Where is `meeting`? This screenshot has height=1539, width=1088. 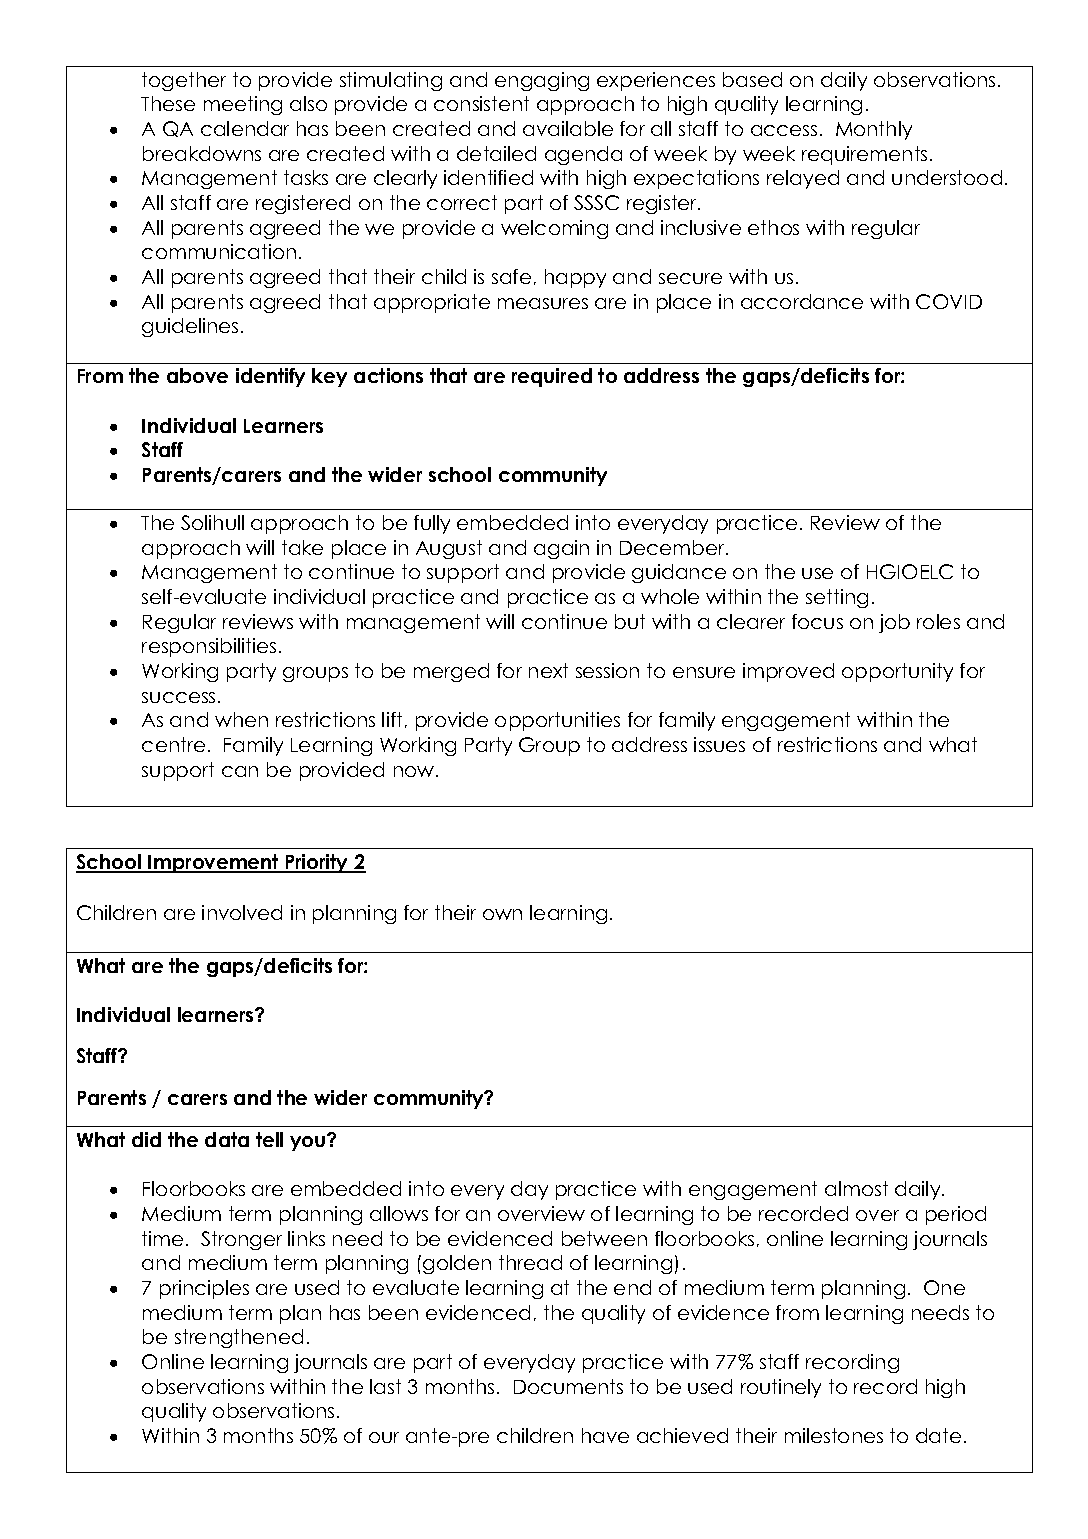
meeting is located at coordinates (243, 105).
